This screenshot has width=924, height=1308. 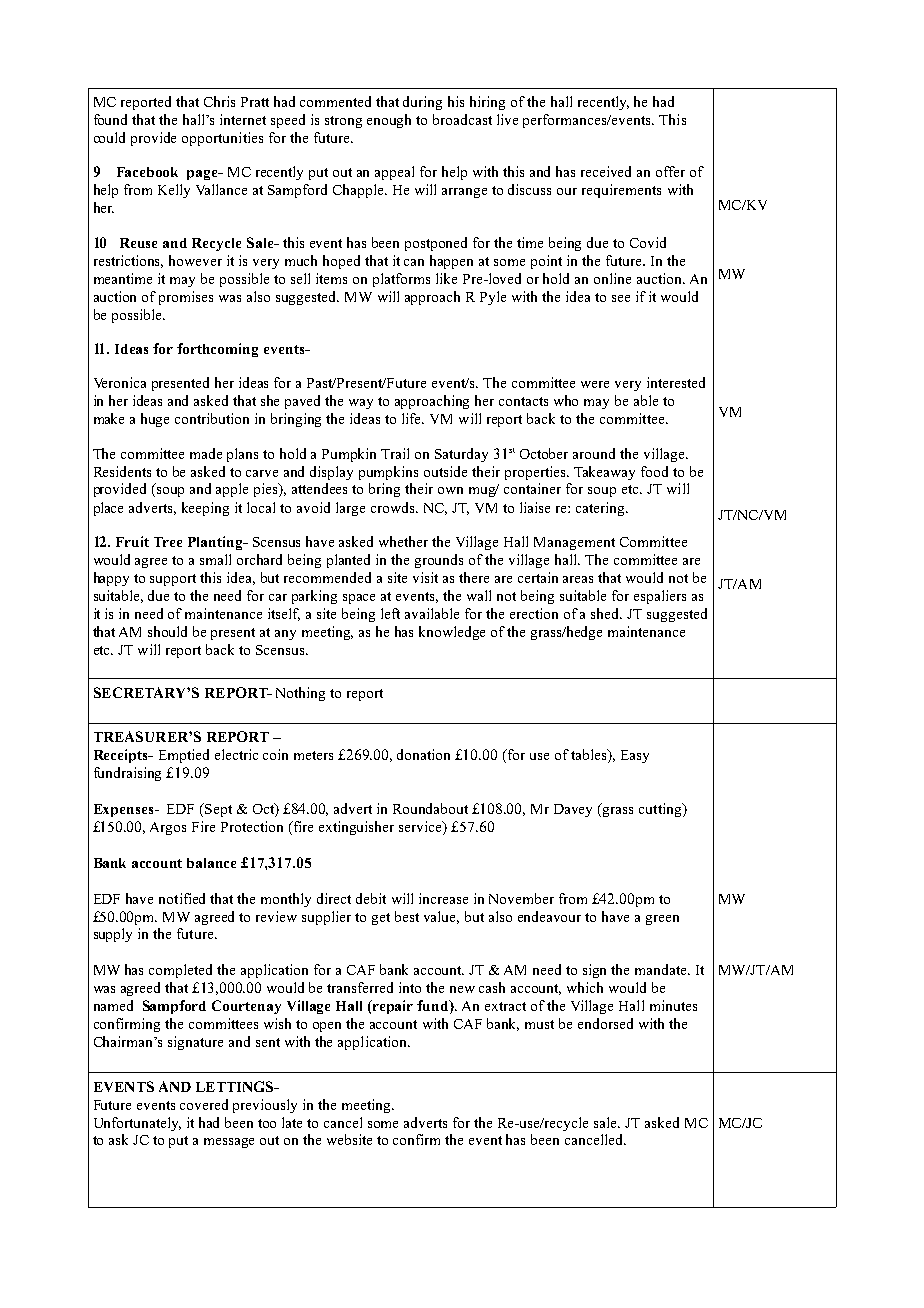 I want to click on shed, so click(x=606, y=613).
